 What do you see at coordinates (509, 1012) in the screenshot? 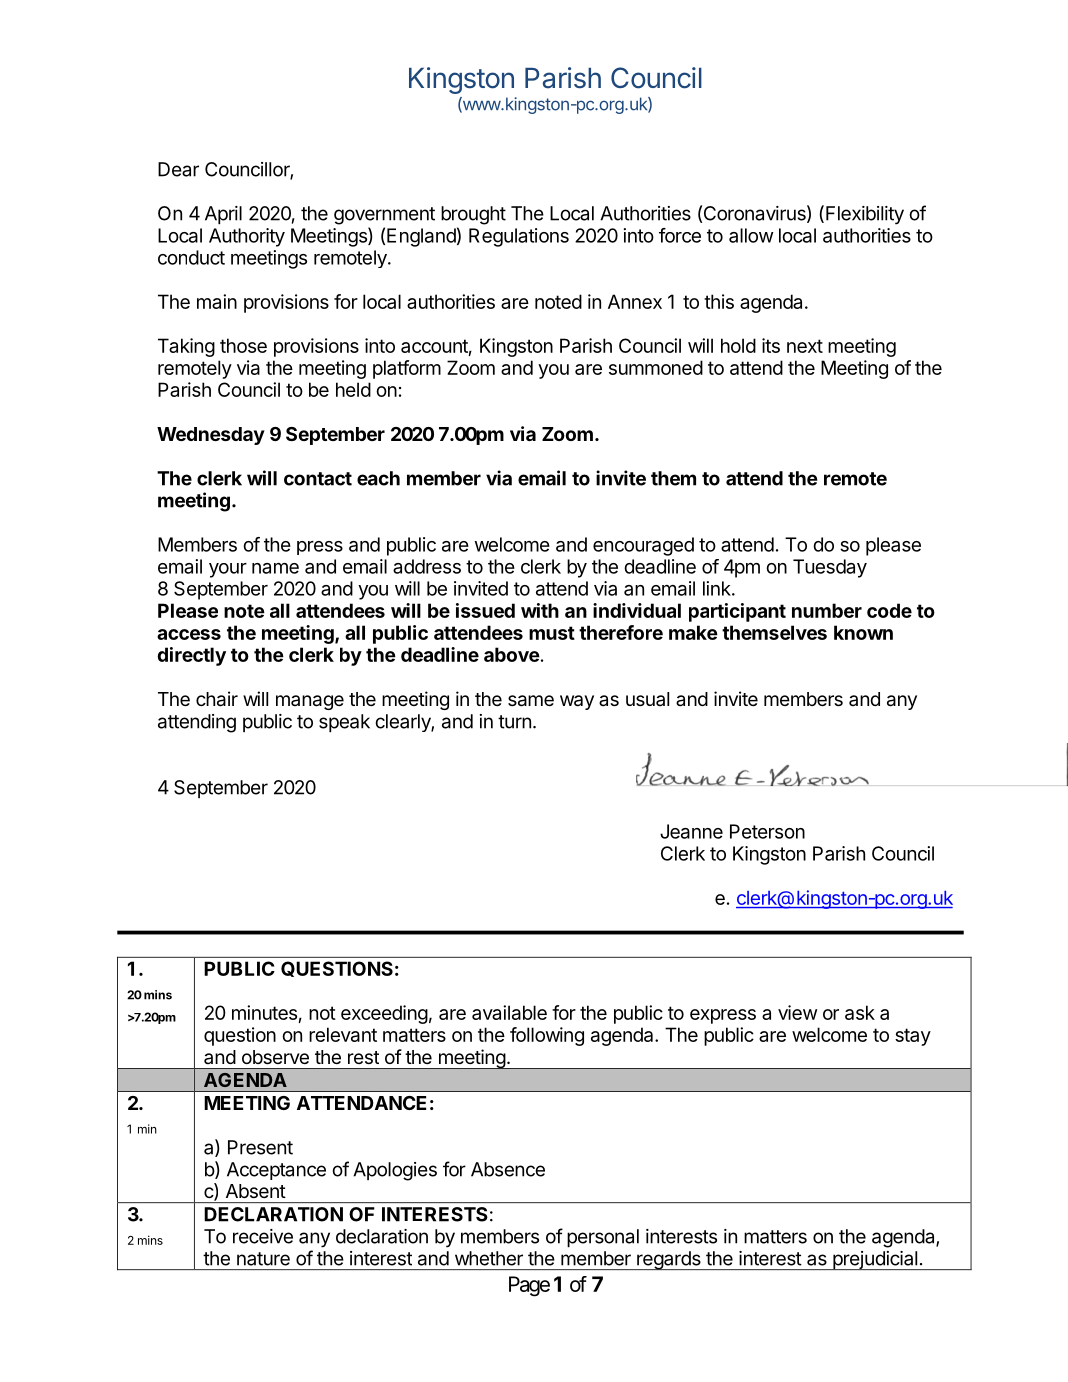
I see `available` at bounding box center [509, 1012].
